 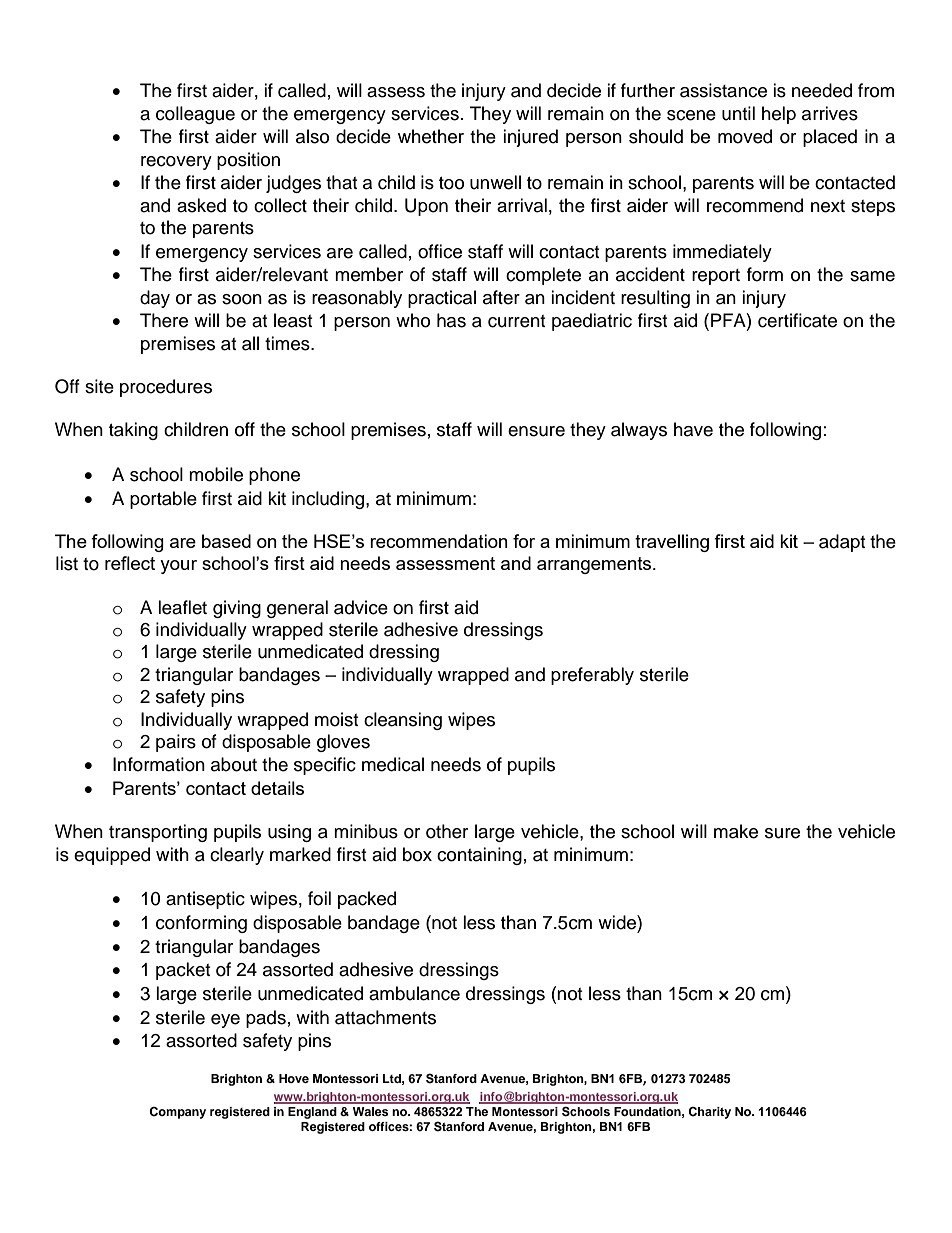 I want to click on advice, so click(x=361, y=607).
